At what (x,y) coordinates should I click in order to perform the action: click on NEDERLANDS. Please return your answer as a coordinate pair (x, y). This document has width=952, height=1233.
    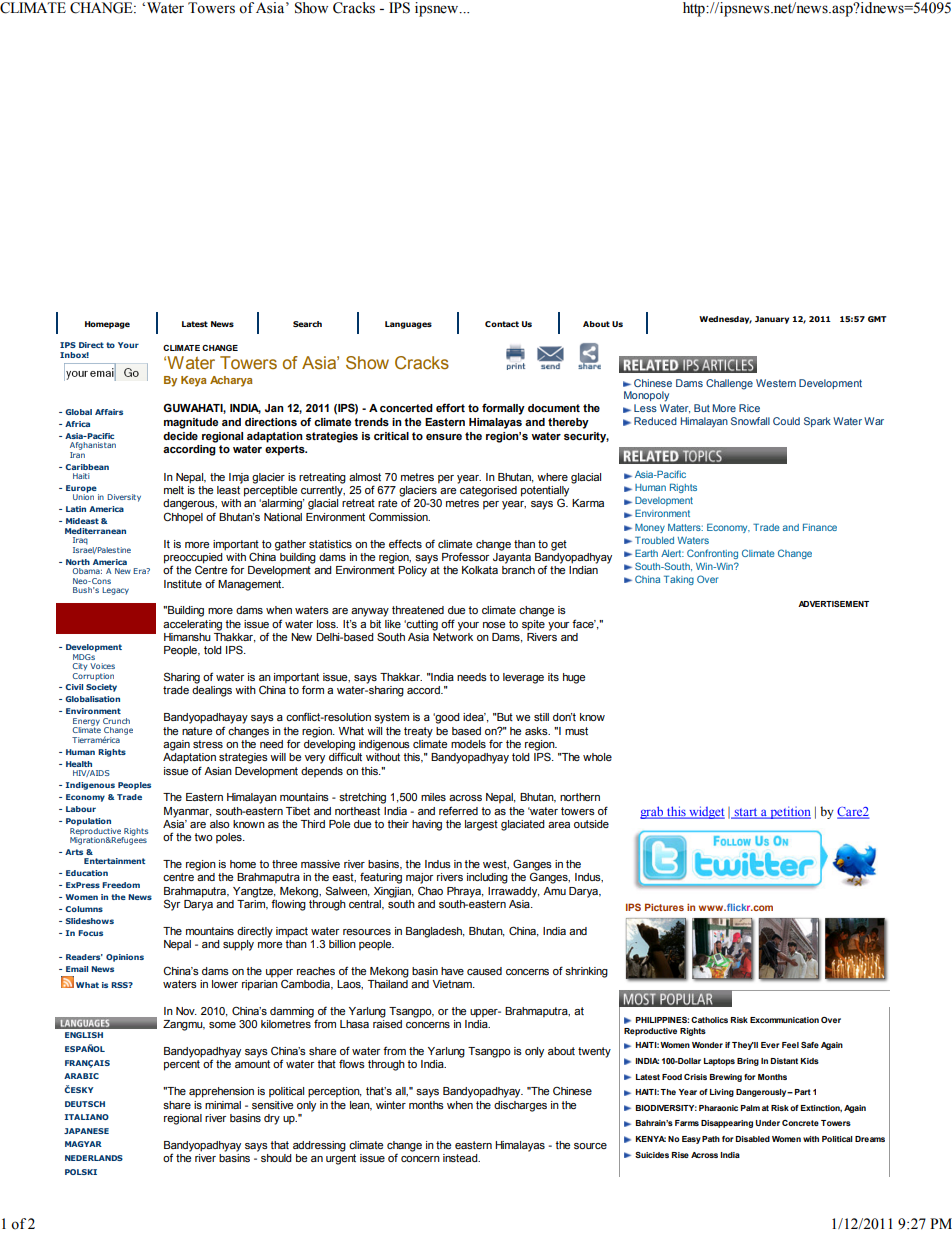
    Looking at the image, I should click on (94, 1158).
